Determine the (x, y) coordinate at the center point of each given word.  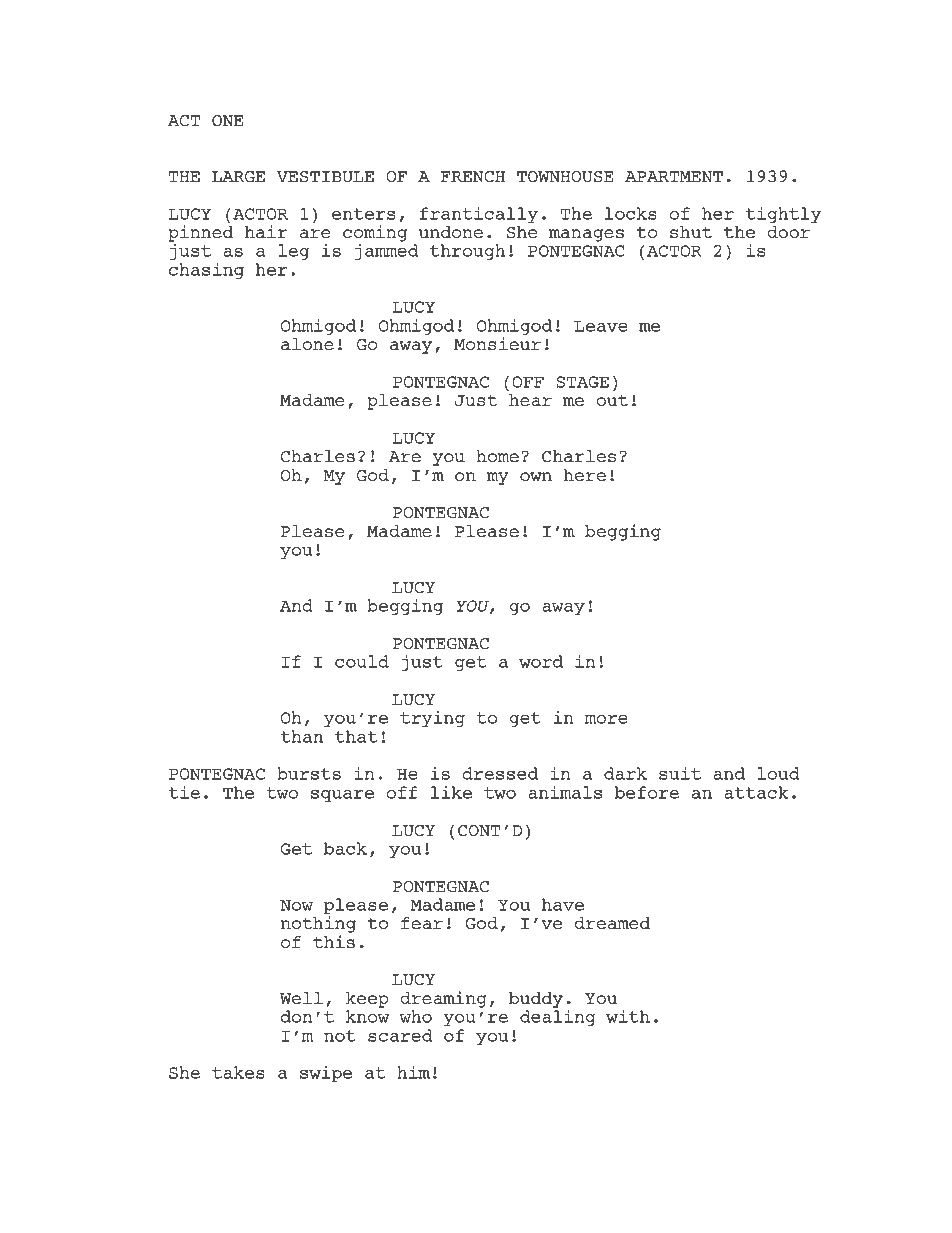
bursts (309, 773)
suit (680, 773)
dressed (500, 773)
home (497, 456)
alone (307, 344)
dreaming (443, 999)
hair (266, 231)
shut (691, 232)
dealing (558, 1018)
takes (238, 1072)
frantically (479, 215)
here (585, 475)
